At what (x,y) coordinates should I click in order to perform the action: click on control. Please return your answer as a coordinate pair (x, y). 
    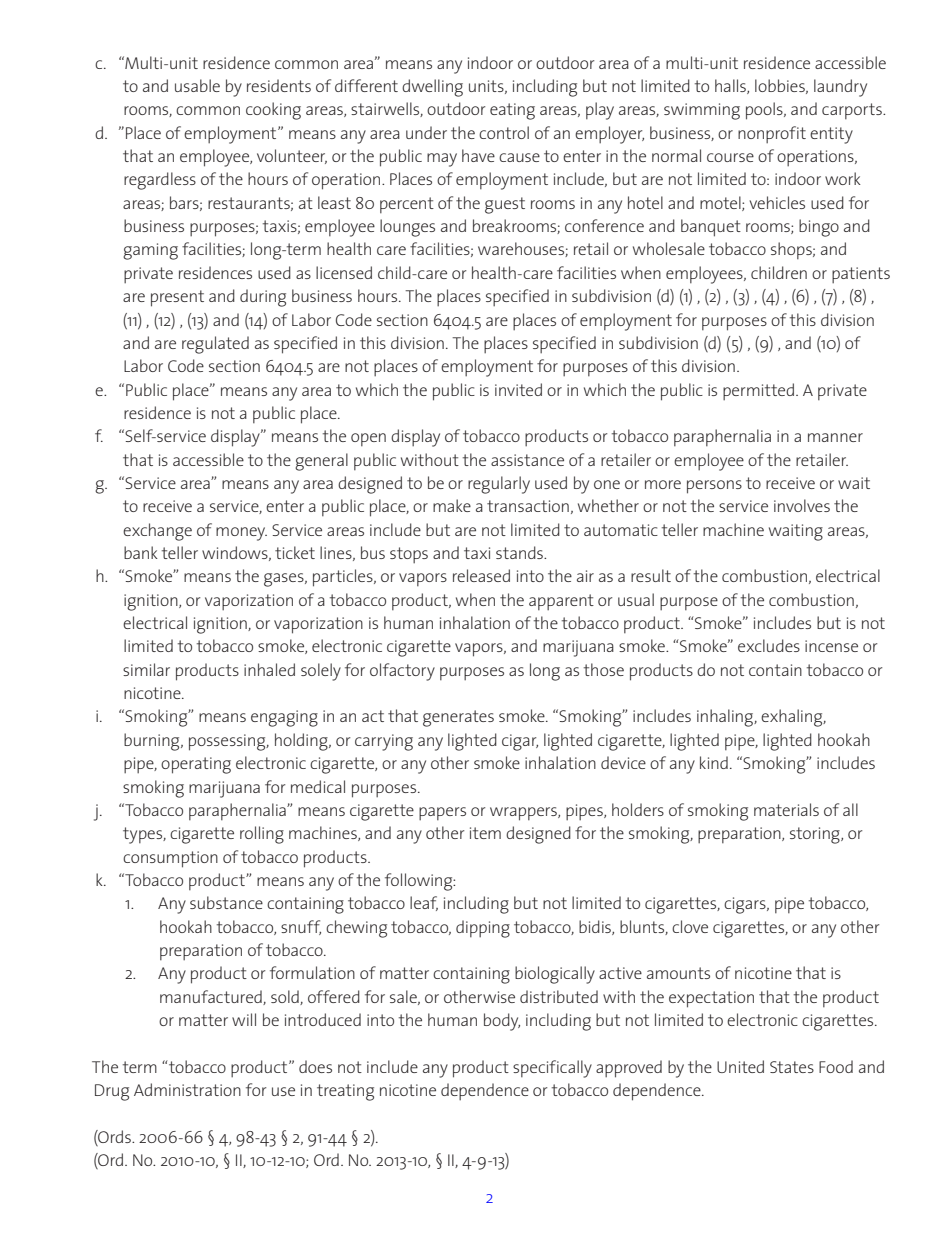
    Looking at the image, I should click on (504, 132).
